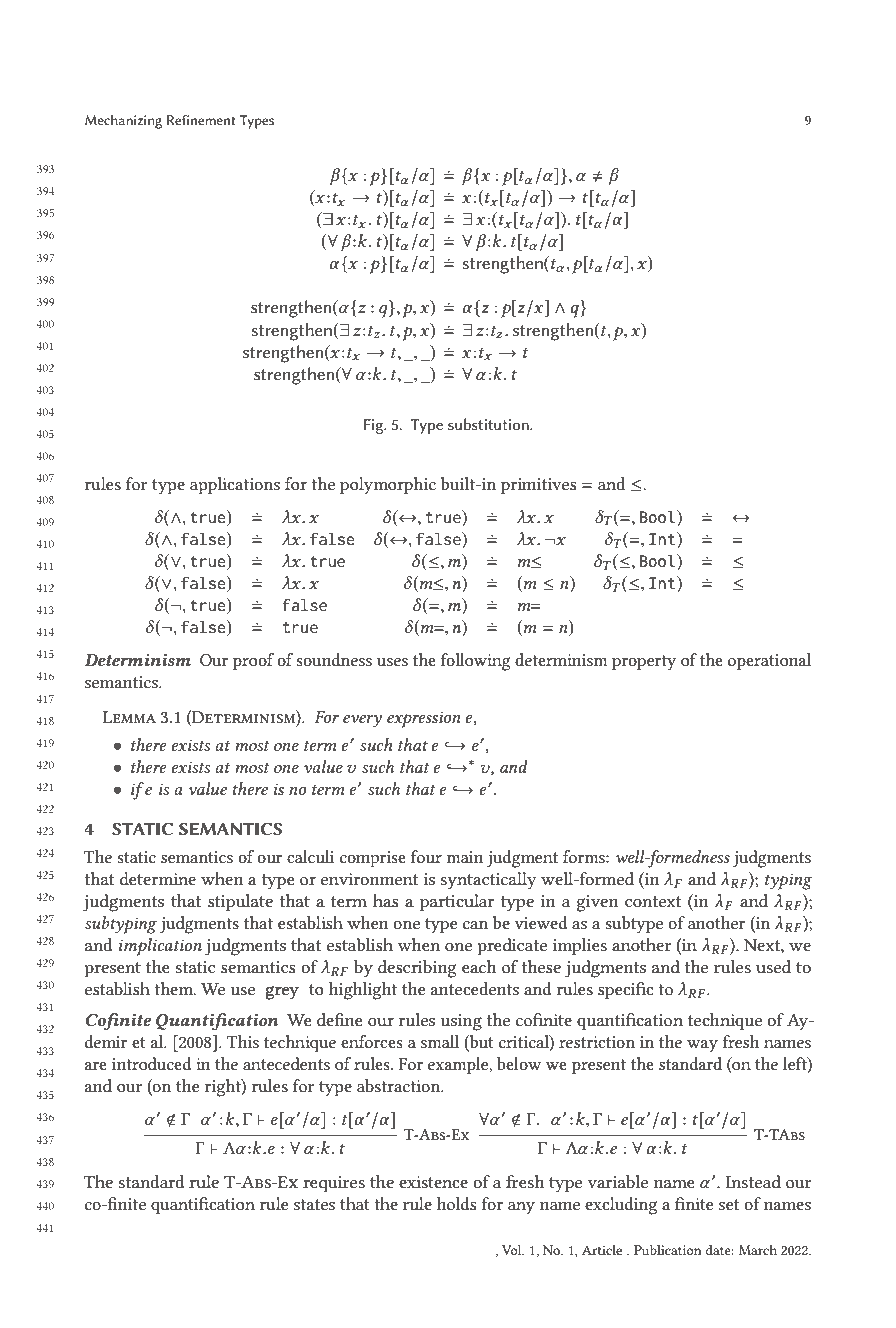 The image size is (896, 1328). What do you see at coordinates (201, 119) in the screenshot?
I see `Refinement` at bounding box center [201, 119].
